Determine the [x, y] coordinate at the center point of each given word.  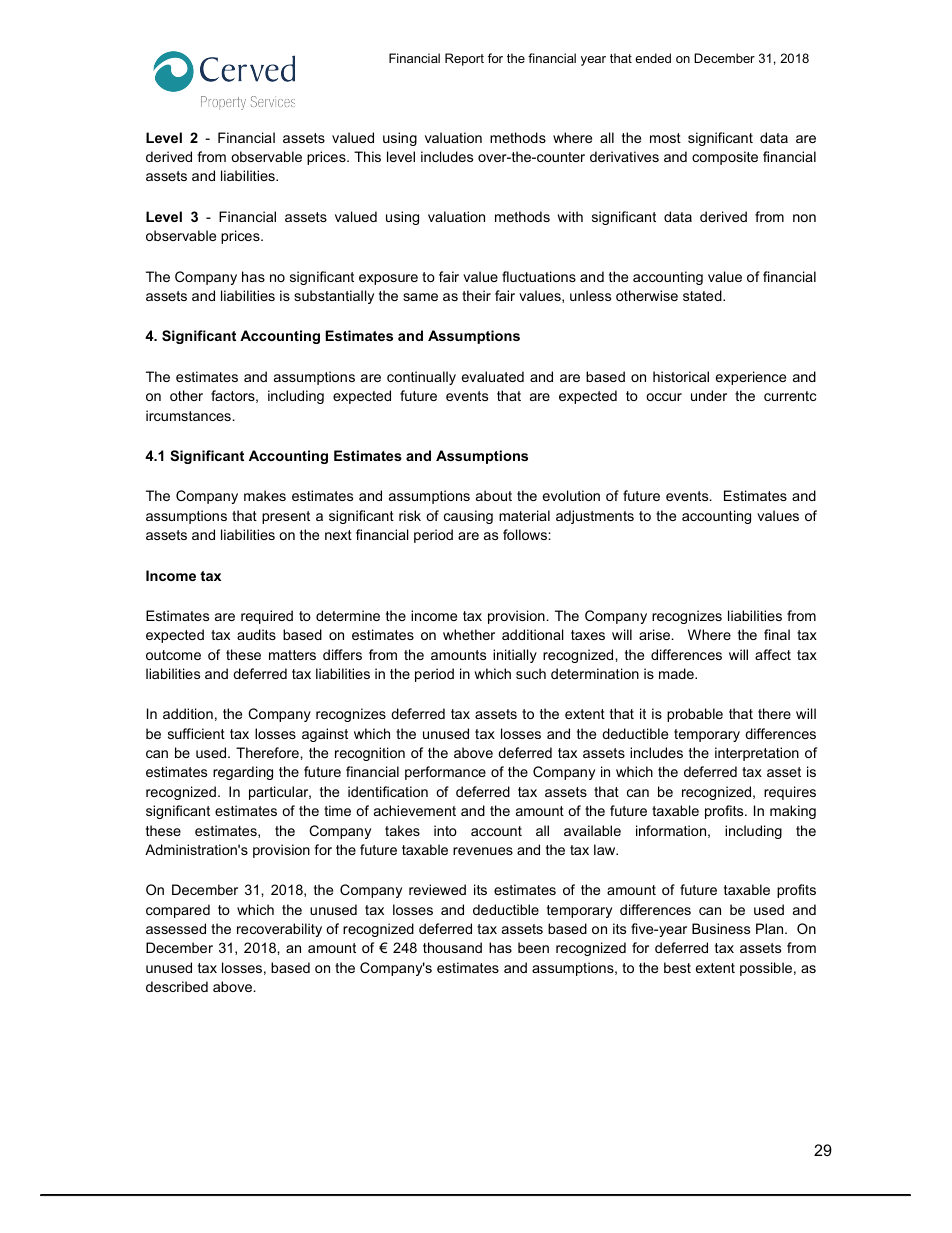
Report [464, 59]
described [177, 986]
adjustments [595, 517]
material [524, 515]
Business [721, 928]
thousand [452, 947]
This [367, 156]
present [286, 517]
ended [653, 58]
